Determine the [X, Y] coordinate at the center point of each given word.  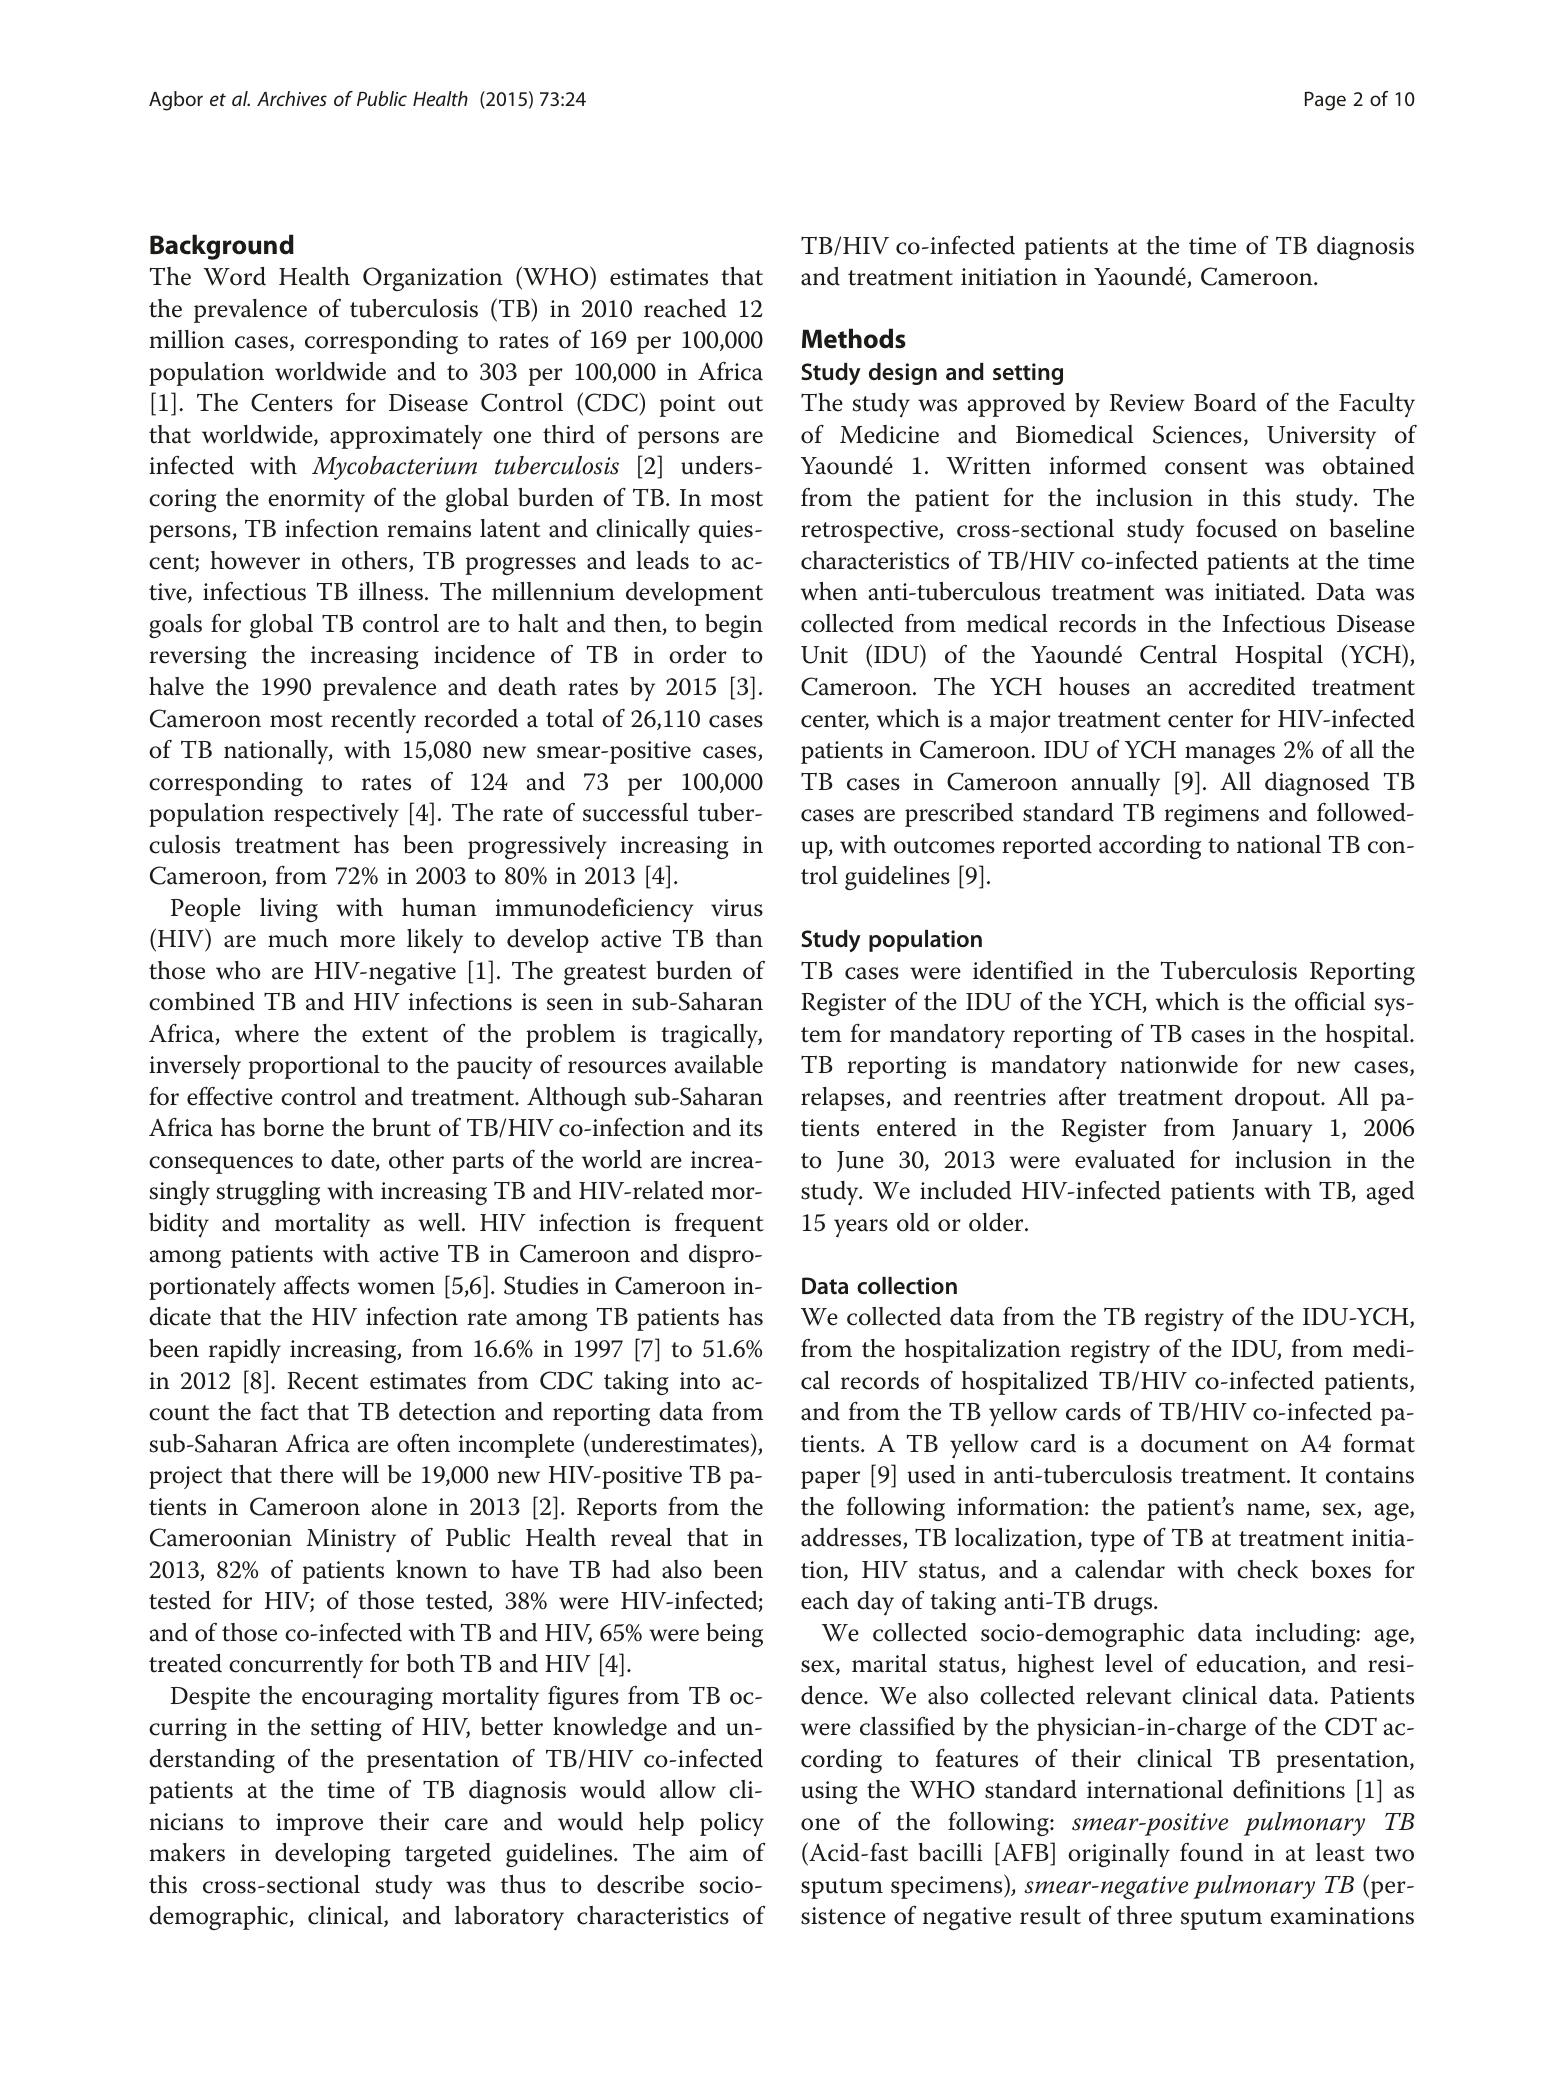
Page [1325, 101]
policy [732, 1824]
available [718, 1064]
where [267, 1033]
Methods [854, 338]
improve [319, 1824]
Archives [292, 98]
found [1211, 1852]
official [1330, 1001]
